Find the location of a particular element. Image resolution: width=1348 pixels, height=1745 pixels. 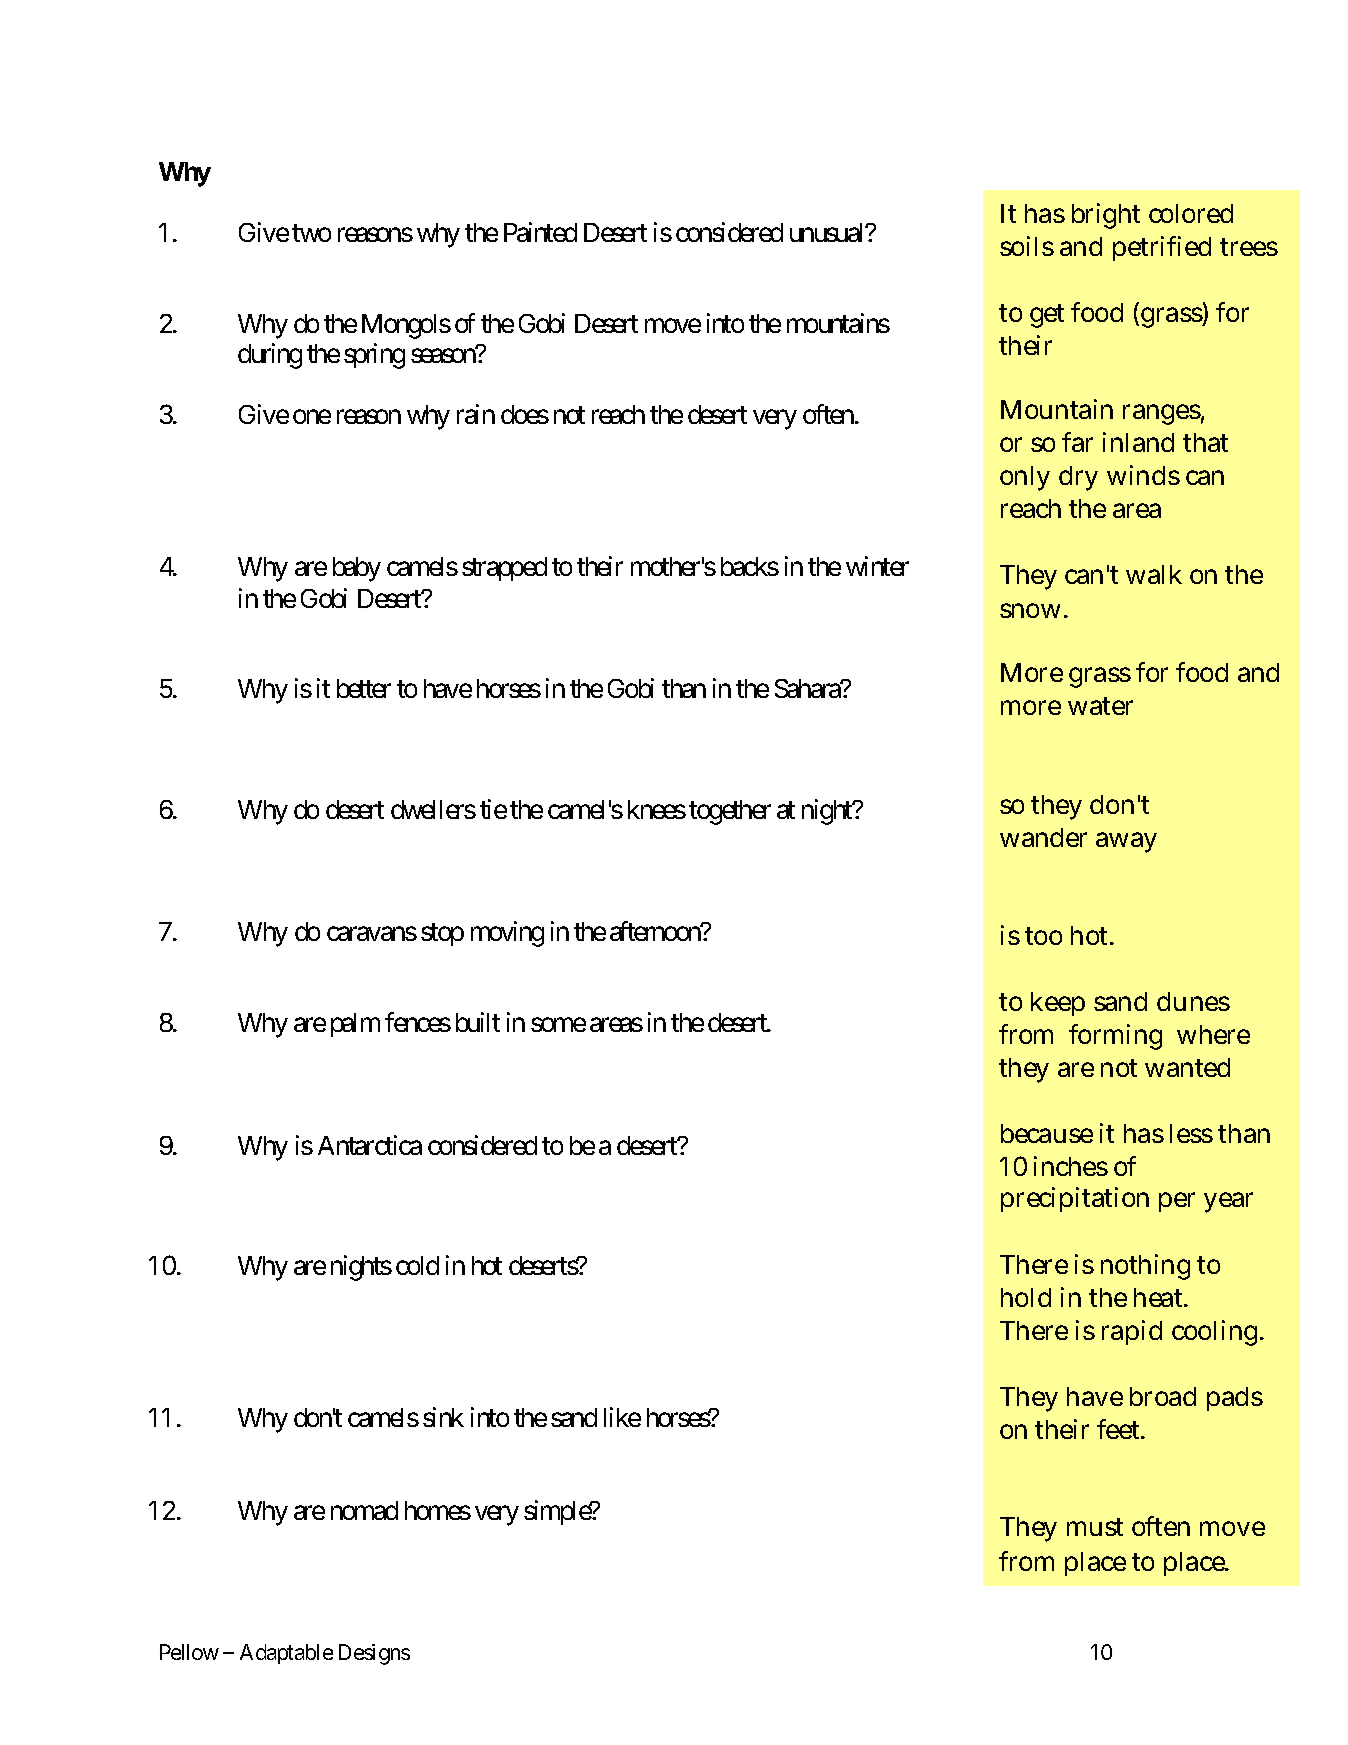

water is located at coordinates (1100, 706).
